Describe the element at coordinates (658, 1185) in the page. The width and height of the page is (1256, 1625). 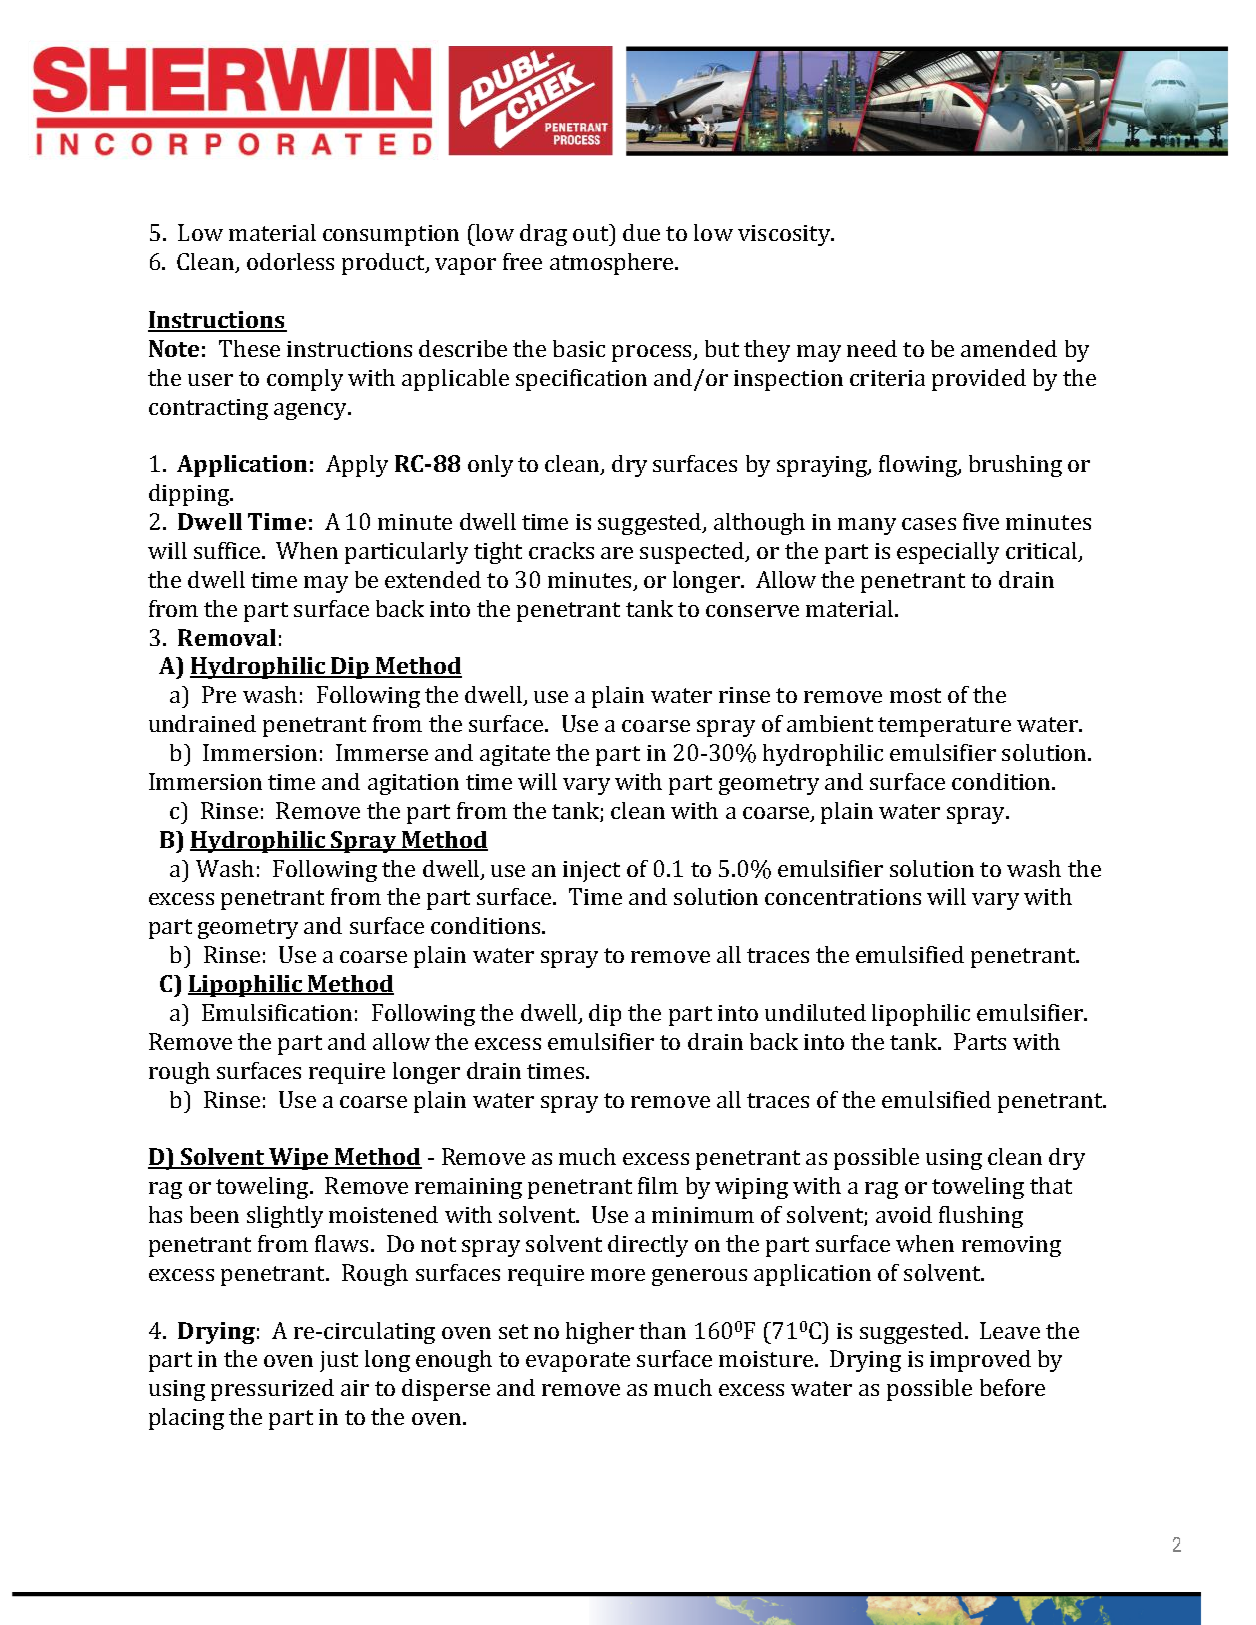
I see `film` at that location.
